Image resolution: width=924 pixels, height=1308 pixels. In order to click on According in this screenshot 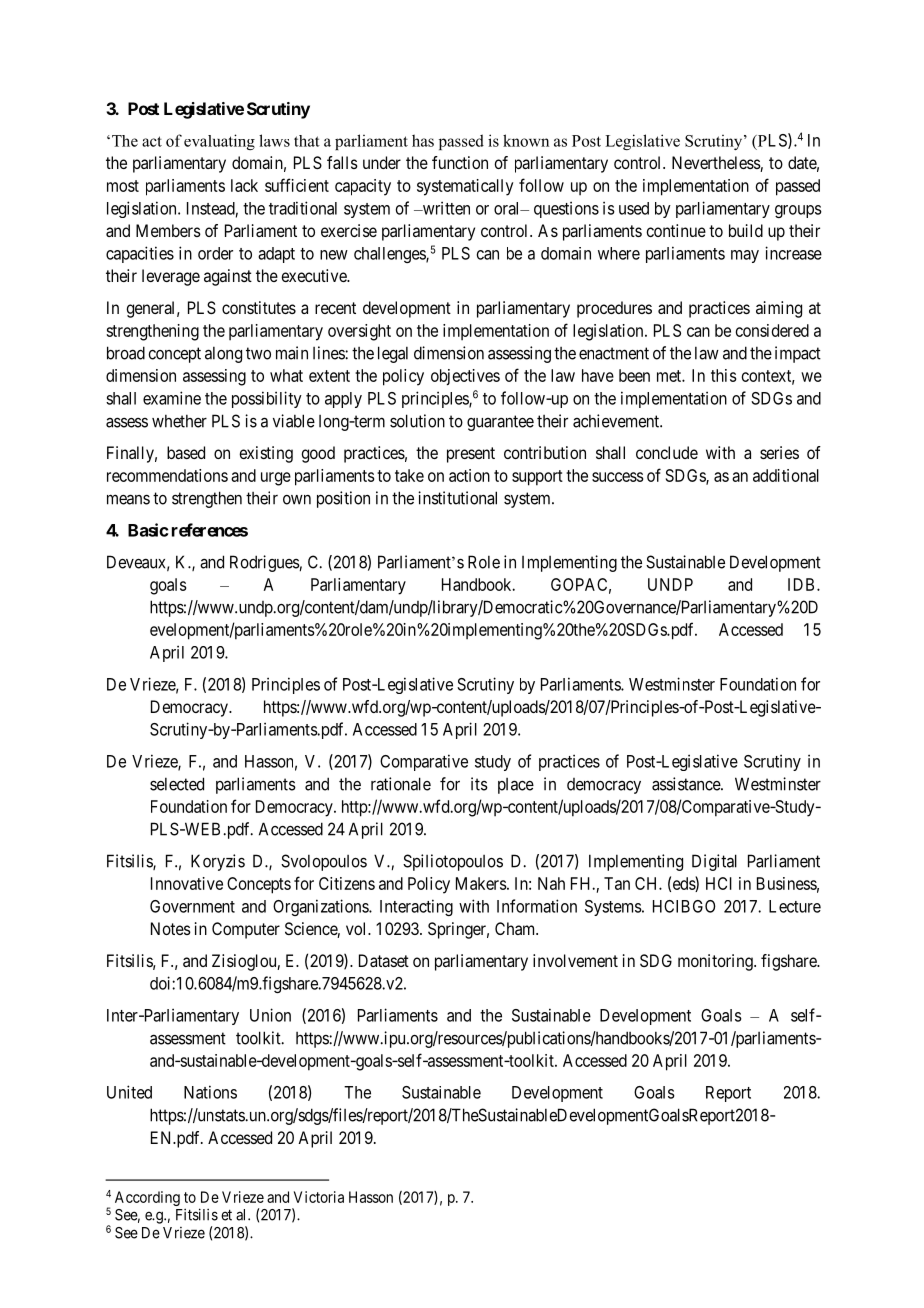, I will do `click(147, 1198)`.
